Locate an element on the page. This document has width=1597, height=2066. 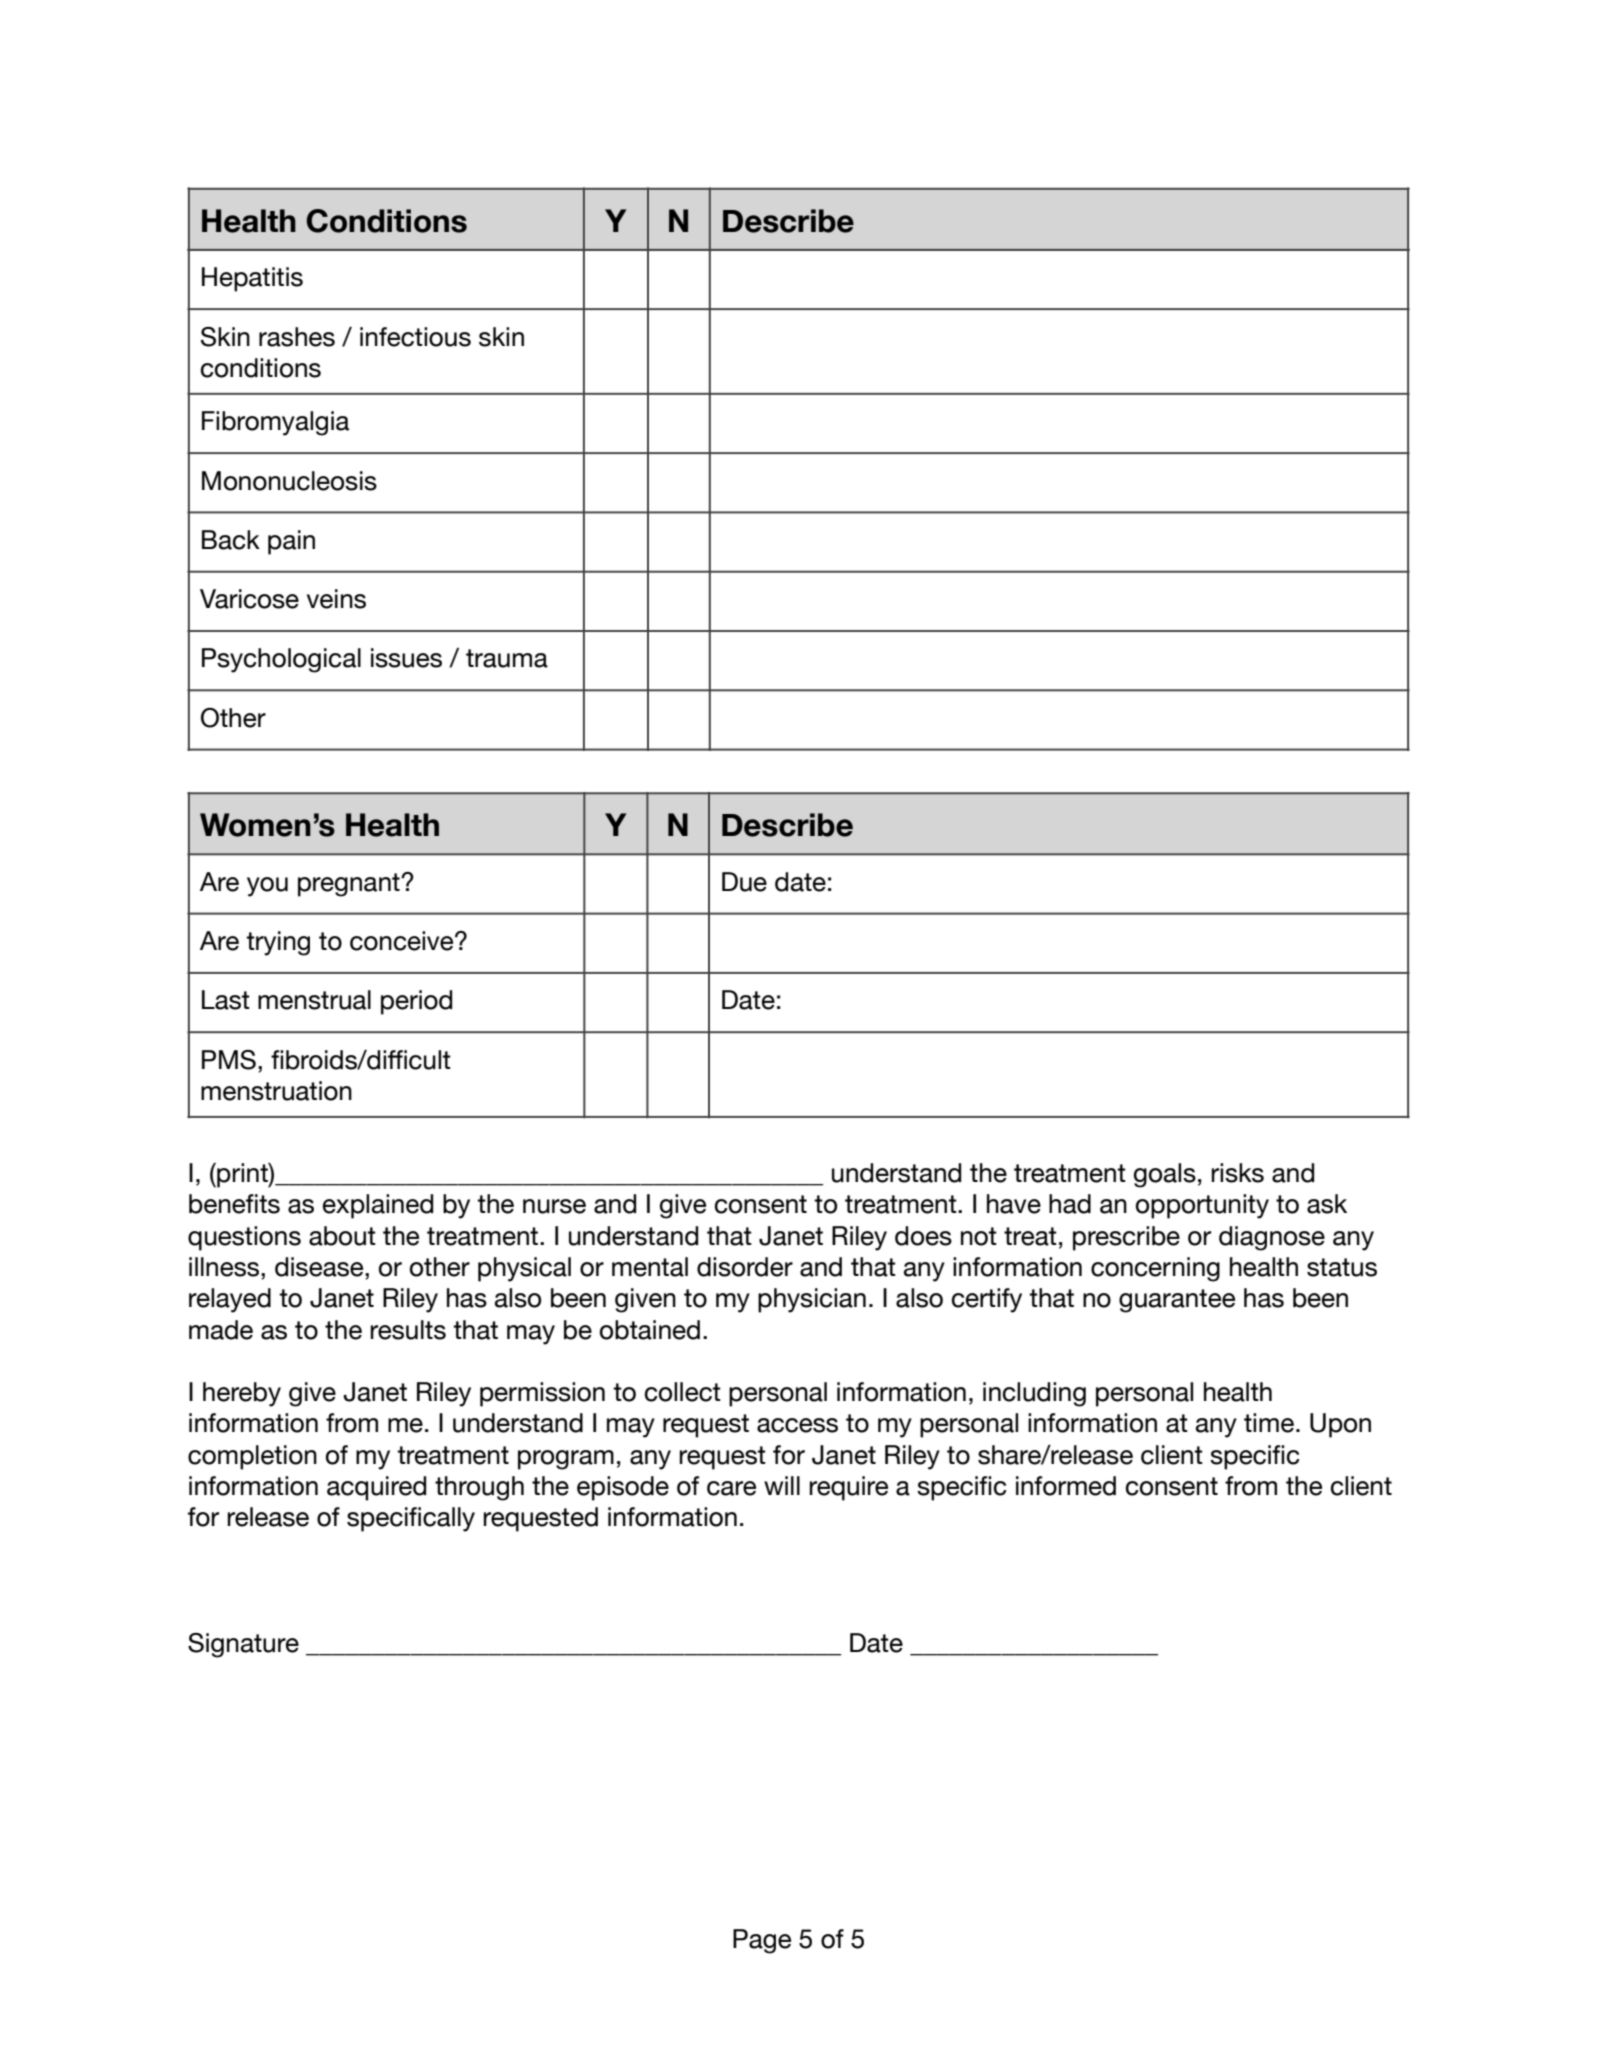
access is located at coordinates (797, 1425).
